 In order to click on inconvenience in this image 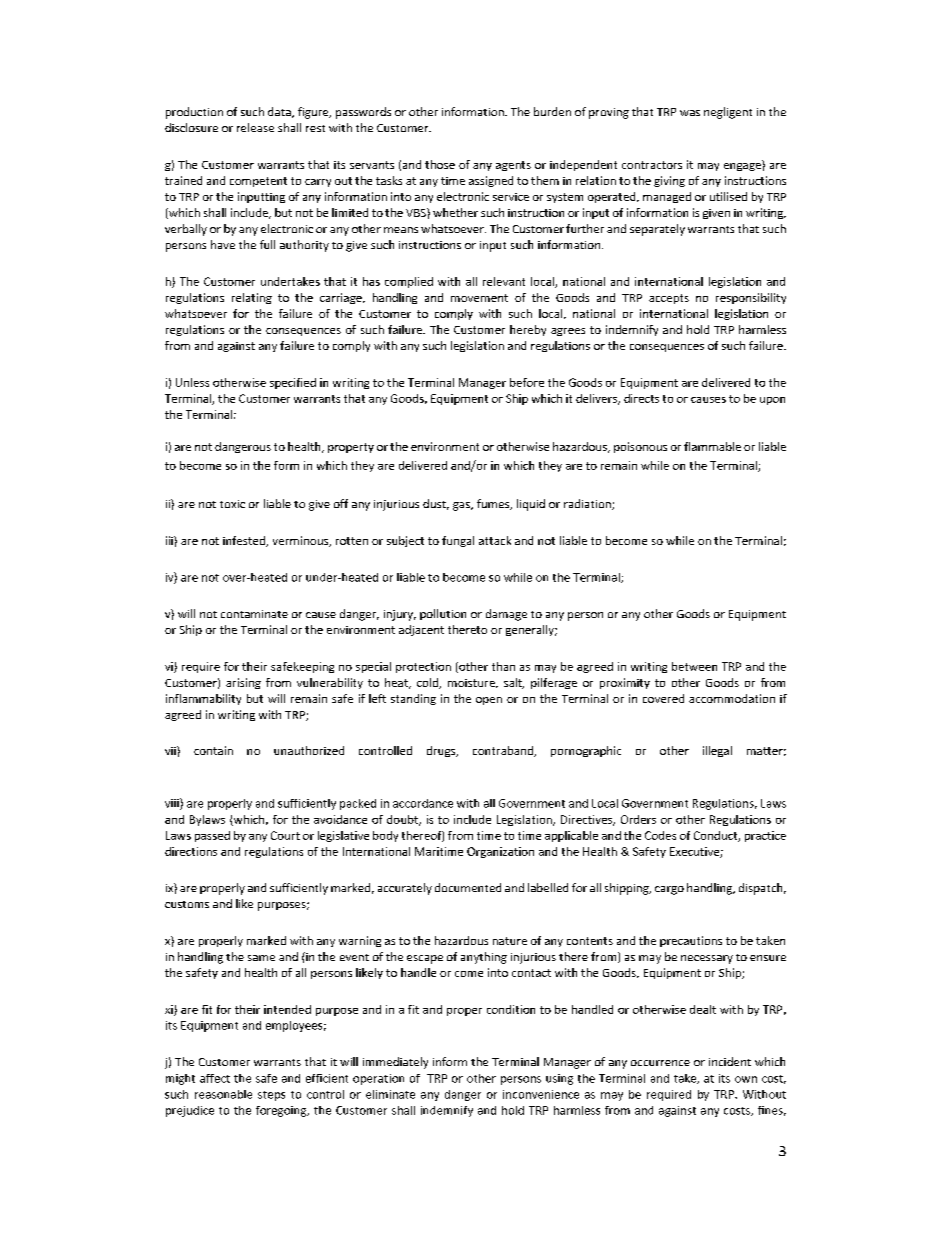, I will do `click(541, 1094)`.
